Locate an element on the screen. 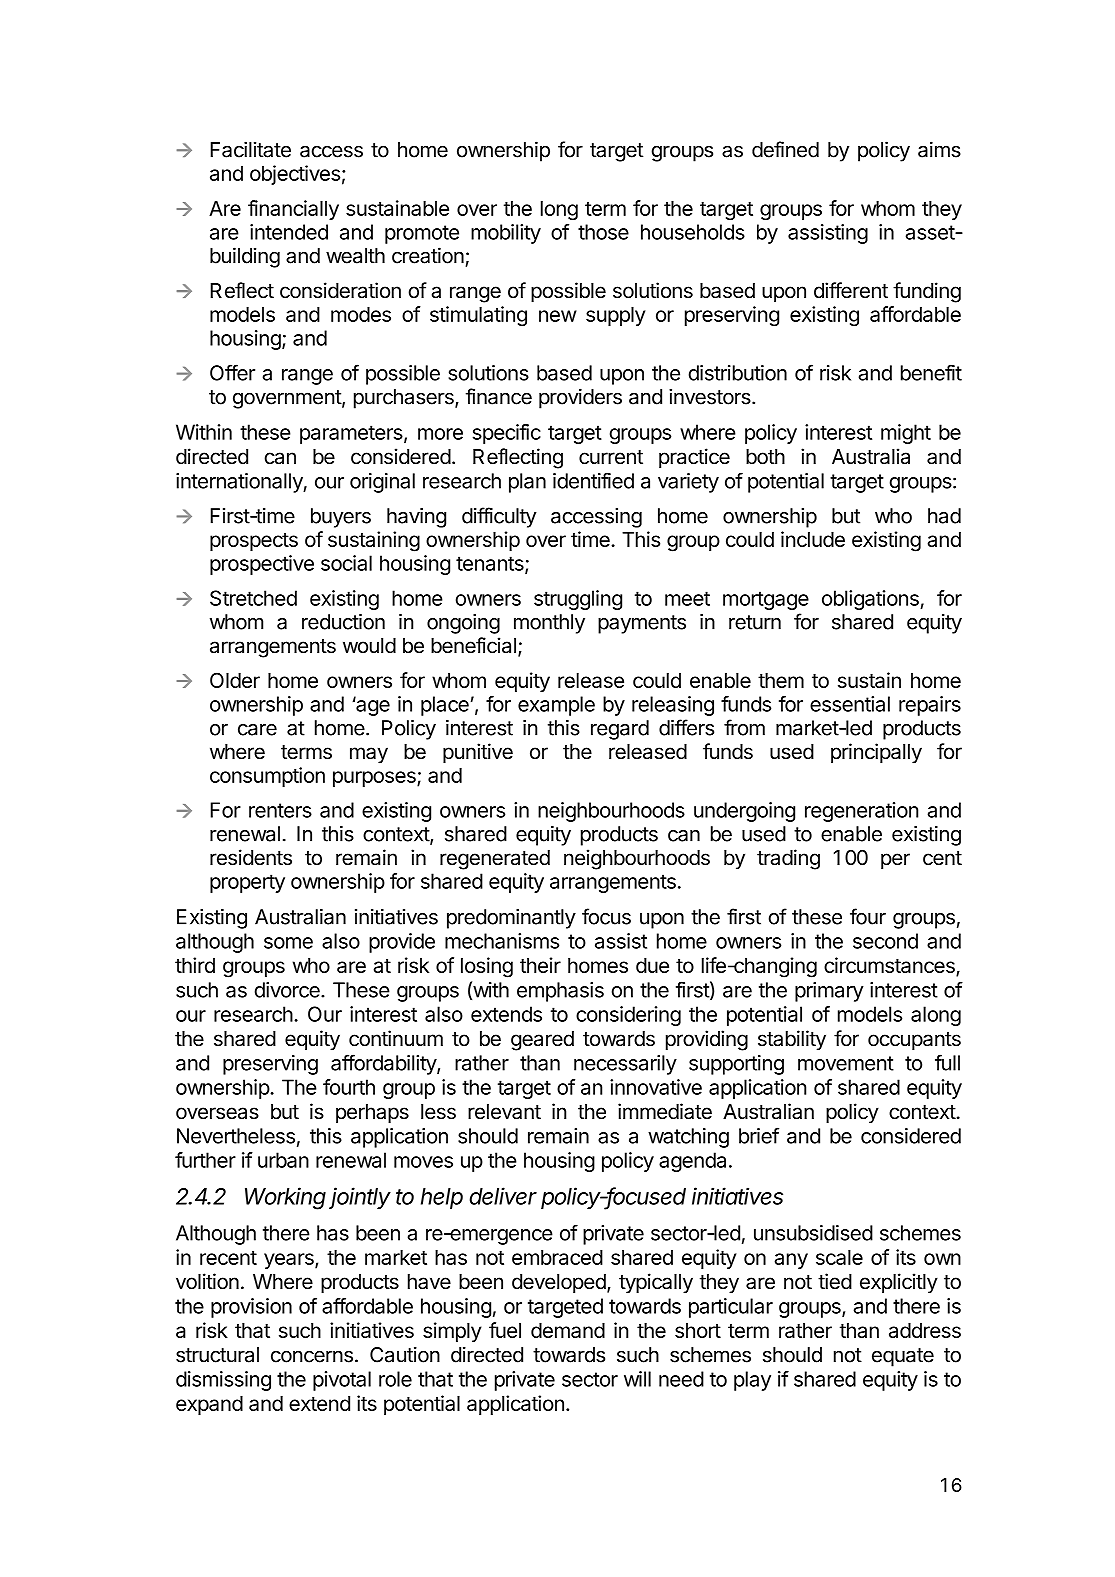  principally is located at coordinates (876, 753).
